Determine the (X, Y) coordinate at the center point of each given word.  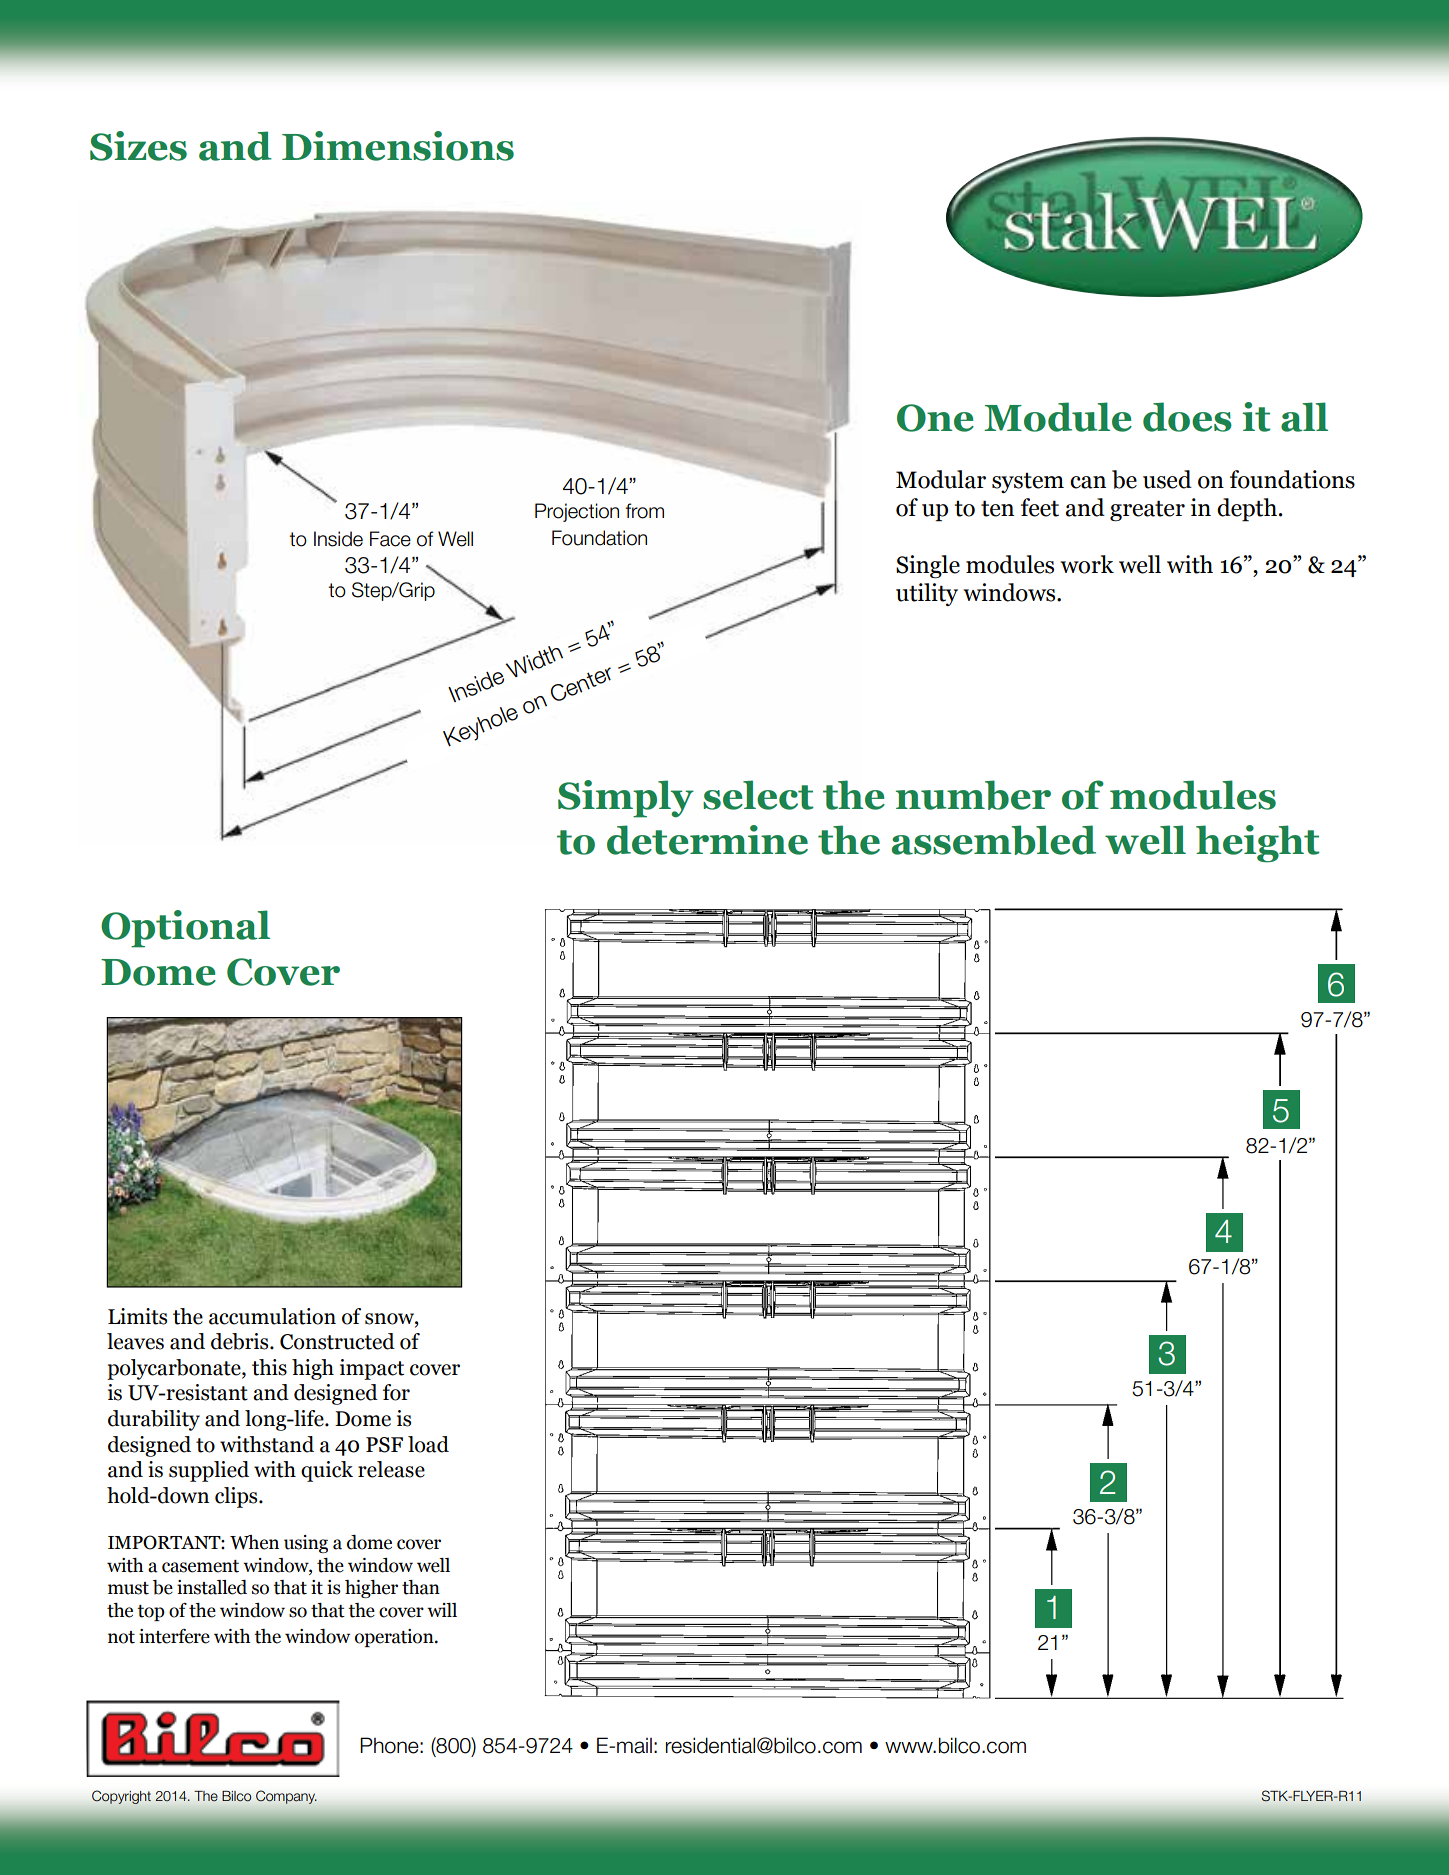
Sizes (138, 146)
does (1187, 417)
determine (707, 840)
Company (286, 1797)
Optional (185, 929)
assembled (994, 840)
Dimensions (398, 146)
